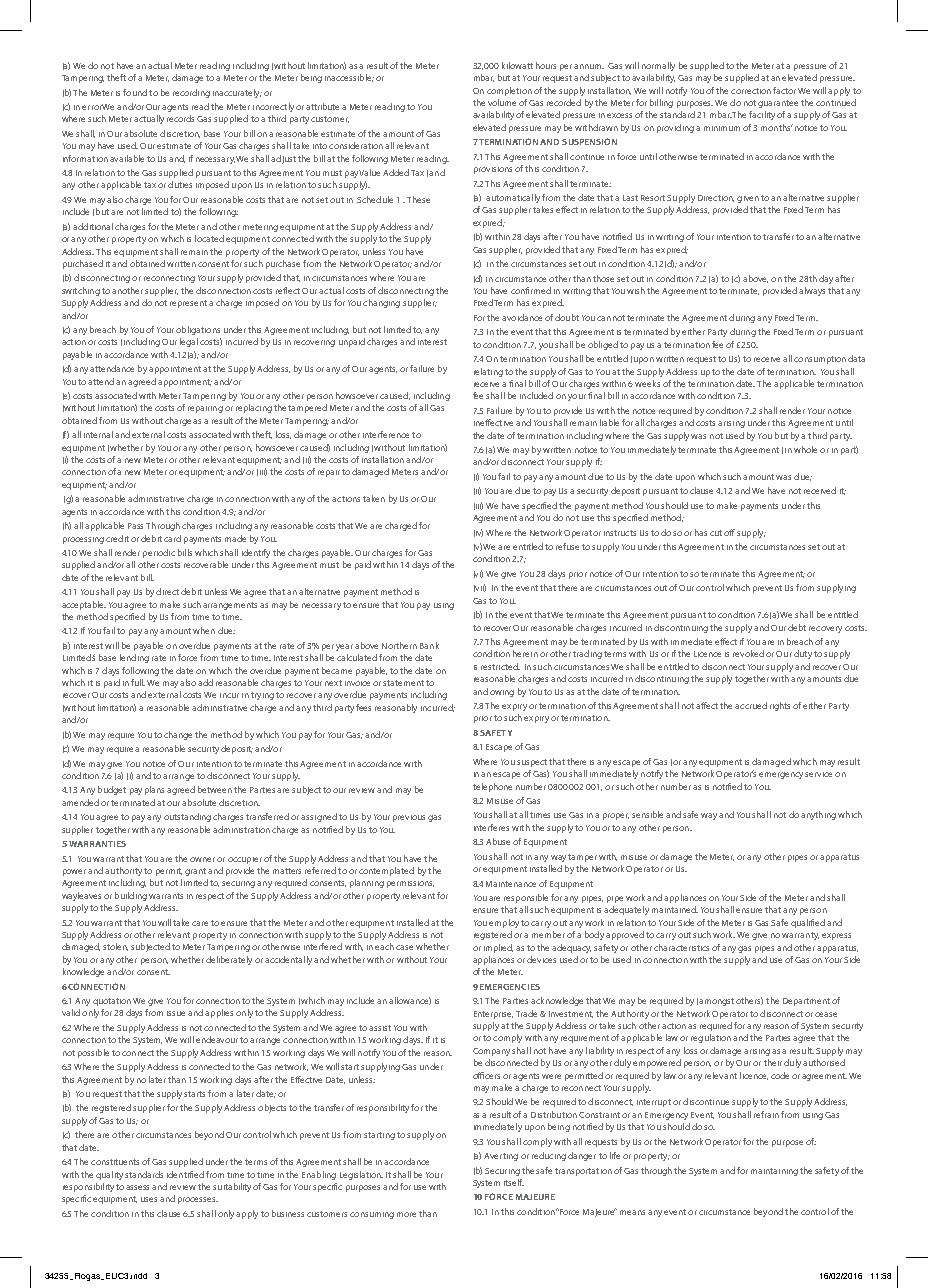 The image size is (928, 1288). Describe the element at coordinates (191, 93) in the screenshot. I see `recording` at that location.
